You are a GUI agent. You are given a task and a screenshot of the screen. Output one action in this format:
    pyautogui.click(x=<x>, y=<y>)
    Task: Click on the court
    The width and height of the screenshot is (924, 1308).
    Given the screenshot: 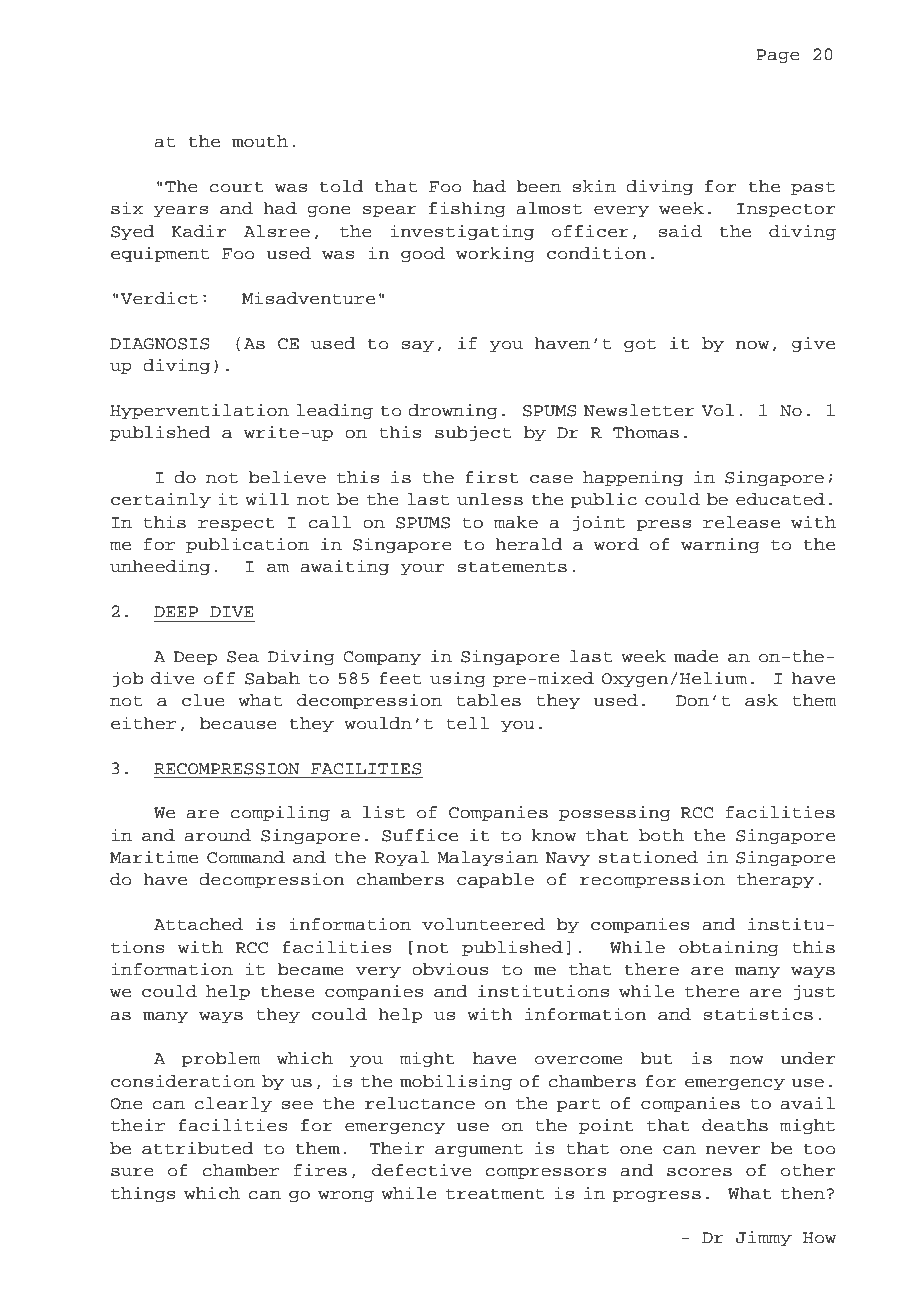 What is the action you would take?
    pyautogui.click(x=237, y=187)
